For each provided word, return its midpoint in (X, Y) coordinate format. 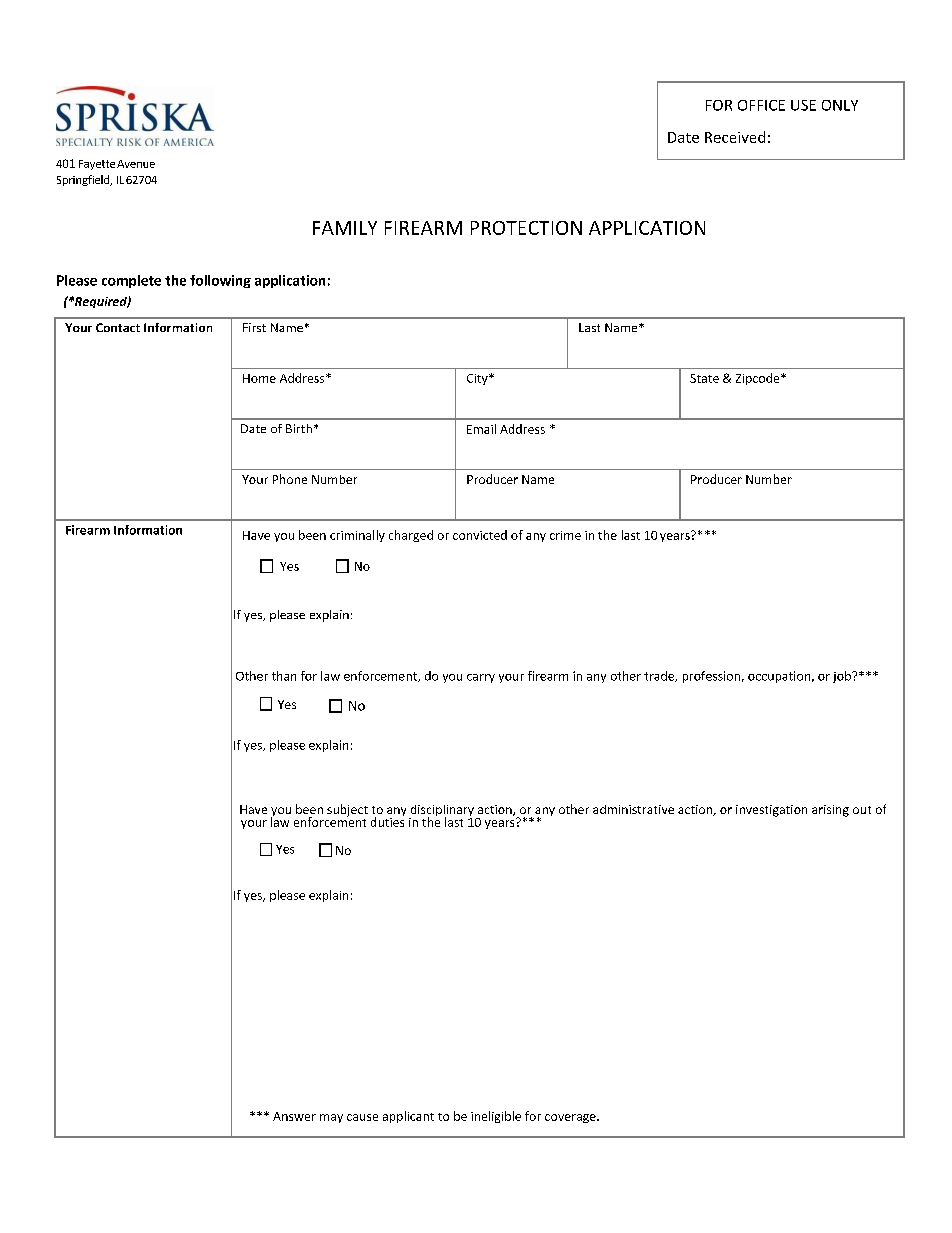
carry (481, 678)
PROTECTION (526, 228)
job (843, 677)
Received (735, 137)
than (284, 676)
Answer (294, 1116)
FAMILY (345, 228)
